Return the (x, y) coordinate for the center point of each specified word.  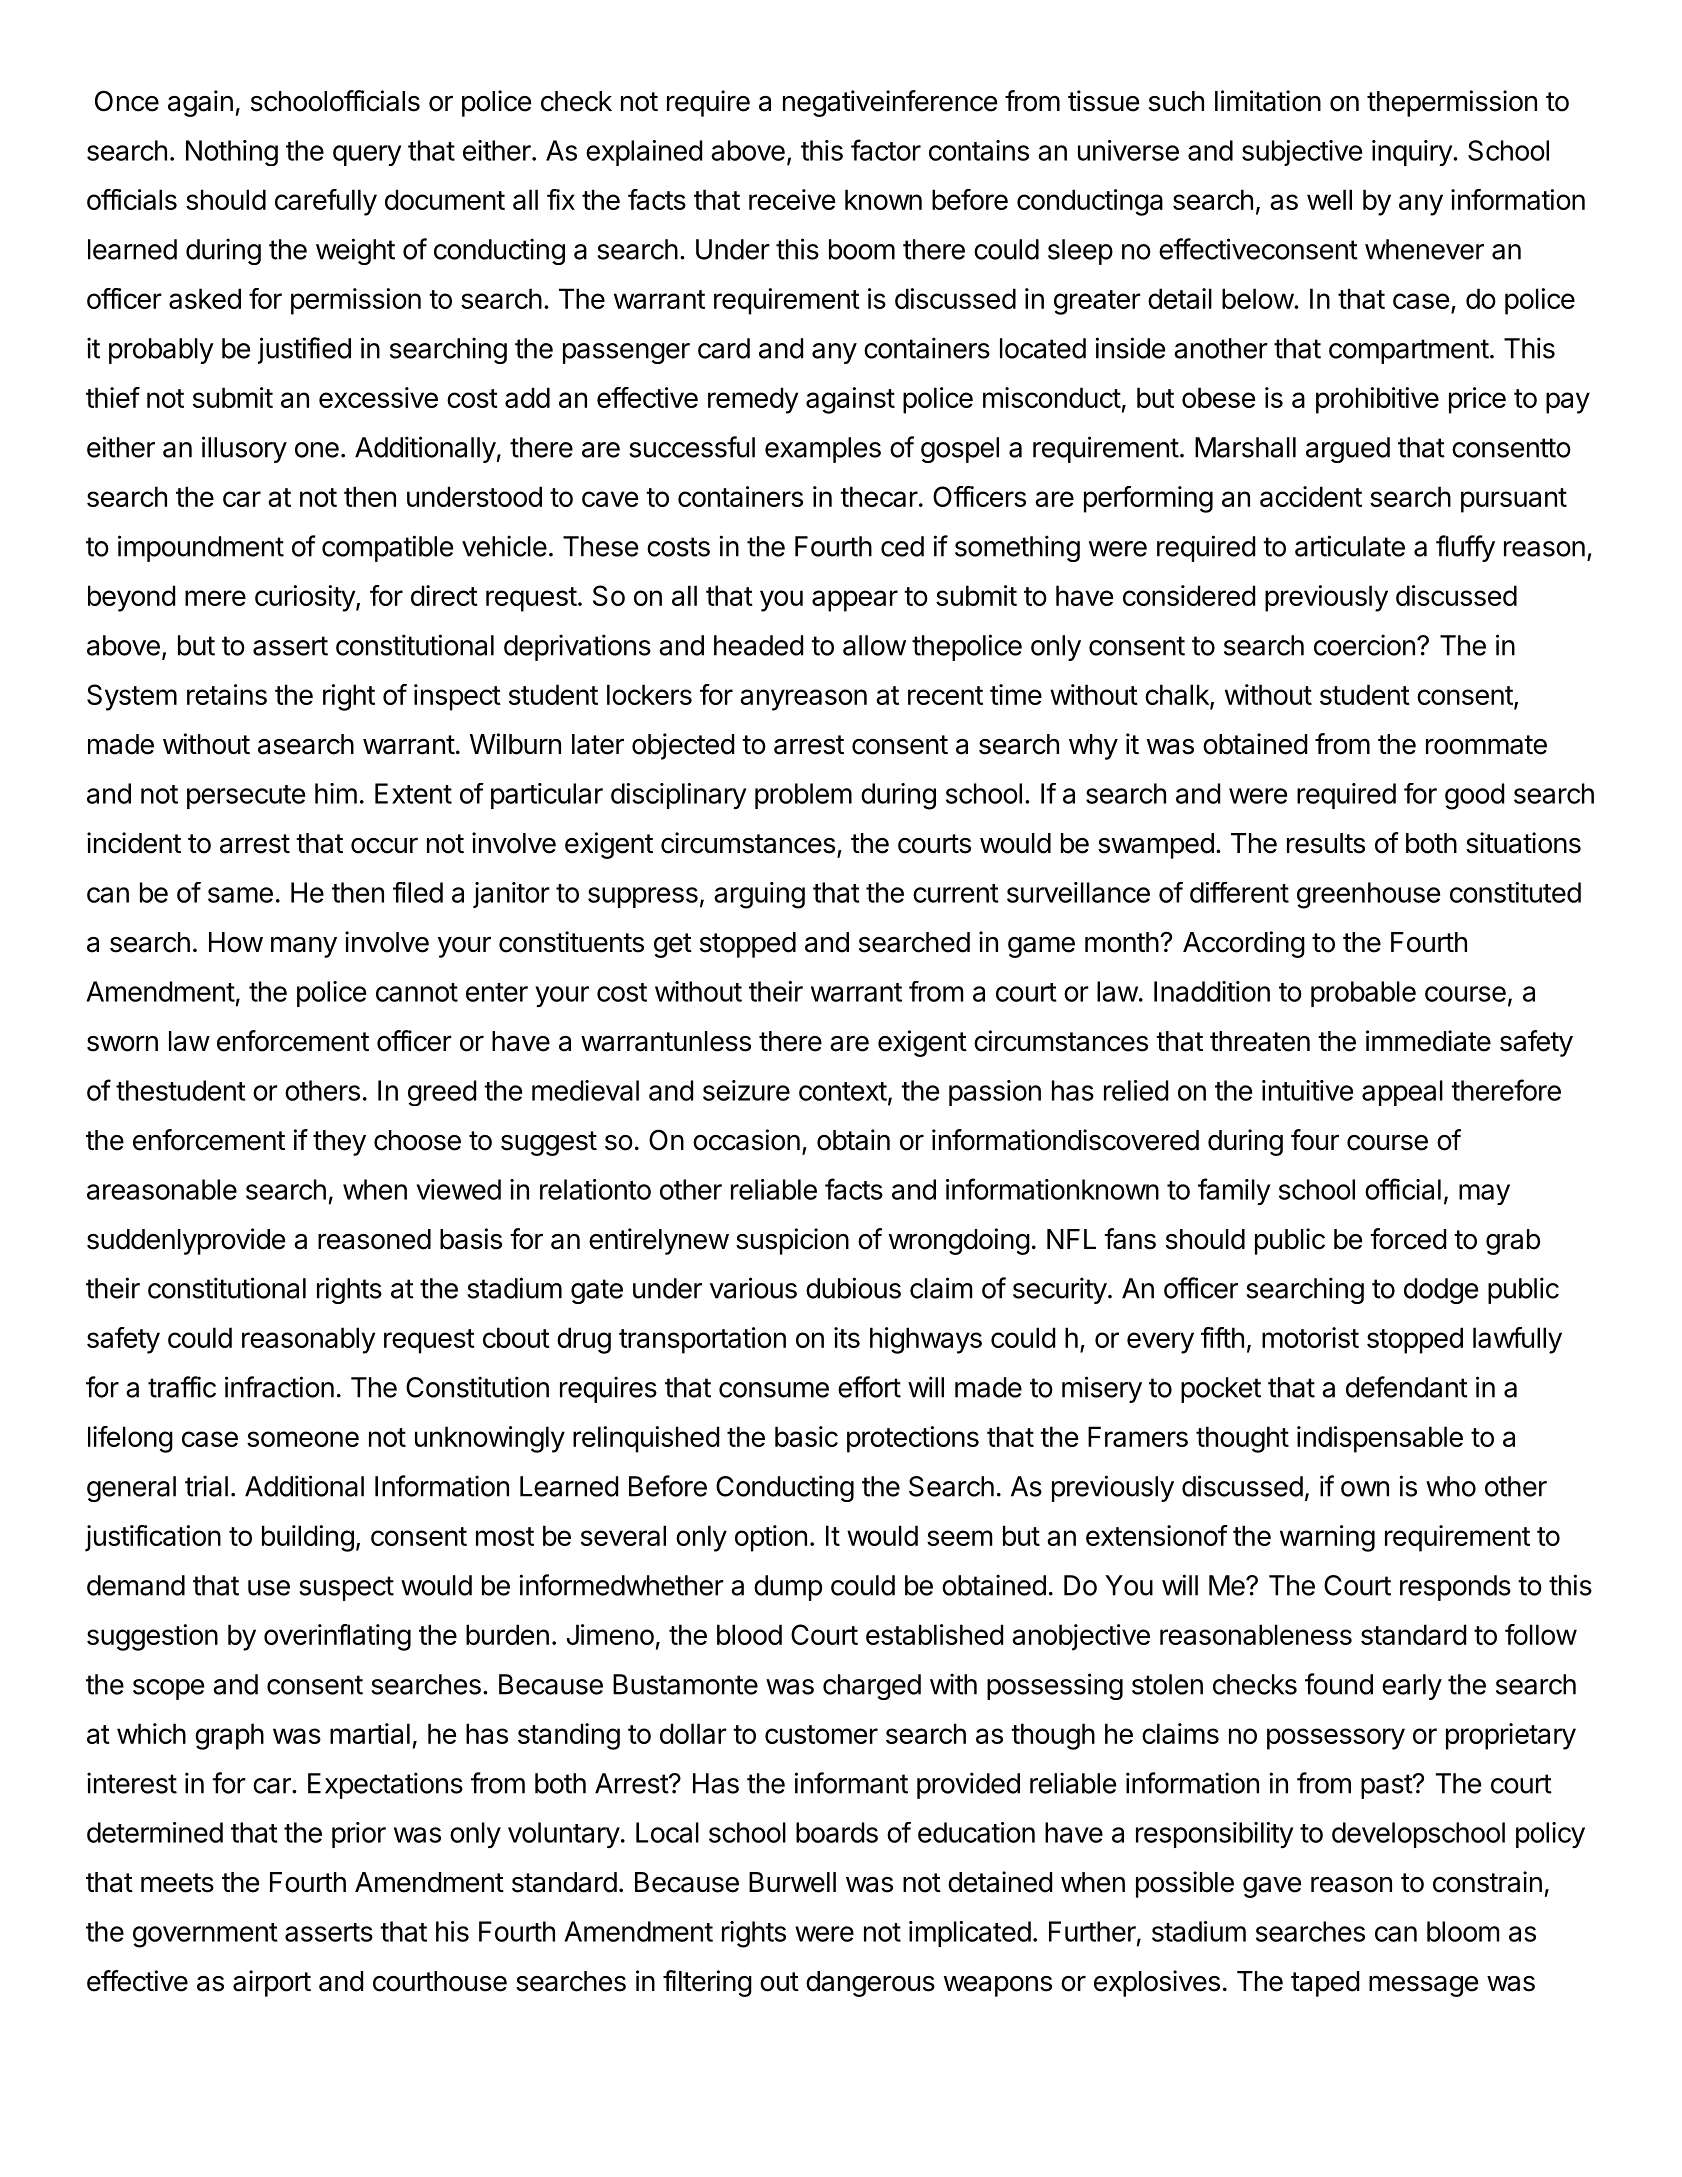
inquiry (1413, 153)
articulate (1350, 546)
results (1326, 843)
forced (1408, 1239)
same (240, 895)
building (308, 1538)
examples (823, 450)
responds (1455, 1588)
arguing (759, 895)
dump (788, 1588)
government (205, 1935)
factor (886, 150)
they (339, 1143)
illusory (244, 449)
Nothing (232, 153)
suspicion (792, 1241)
